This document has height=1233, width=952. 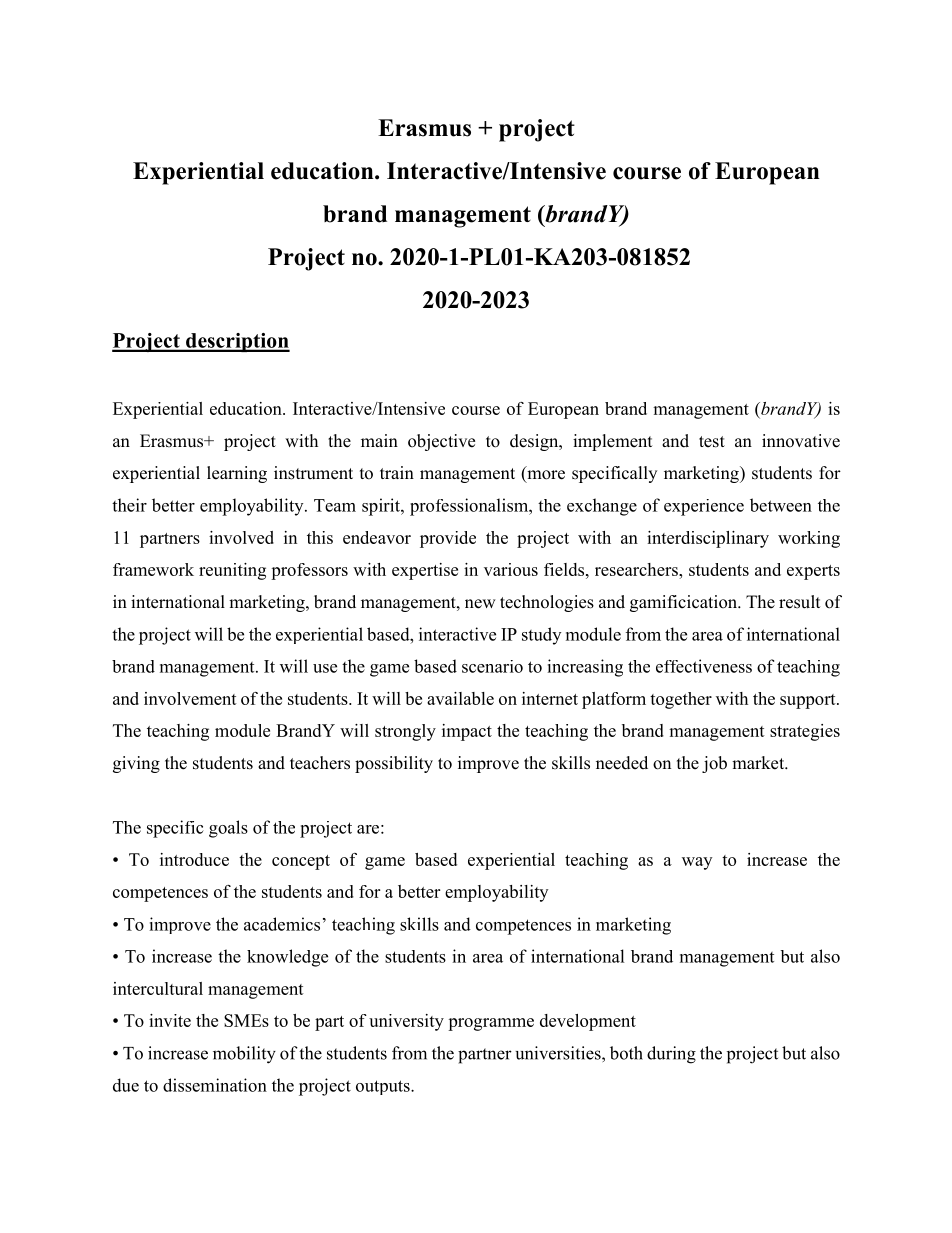 I want to click on objective, so click(x=441, y=442).
